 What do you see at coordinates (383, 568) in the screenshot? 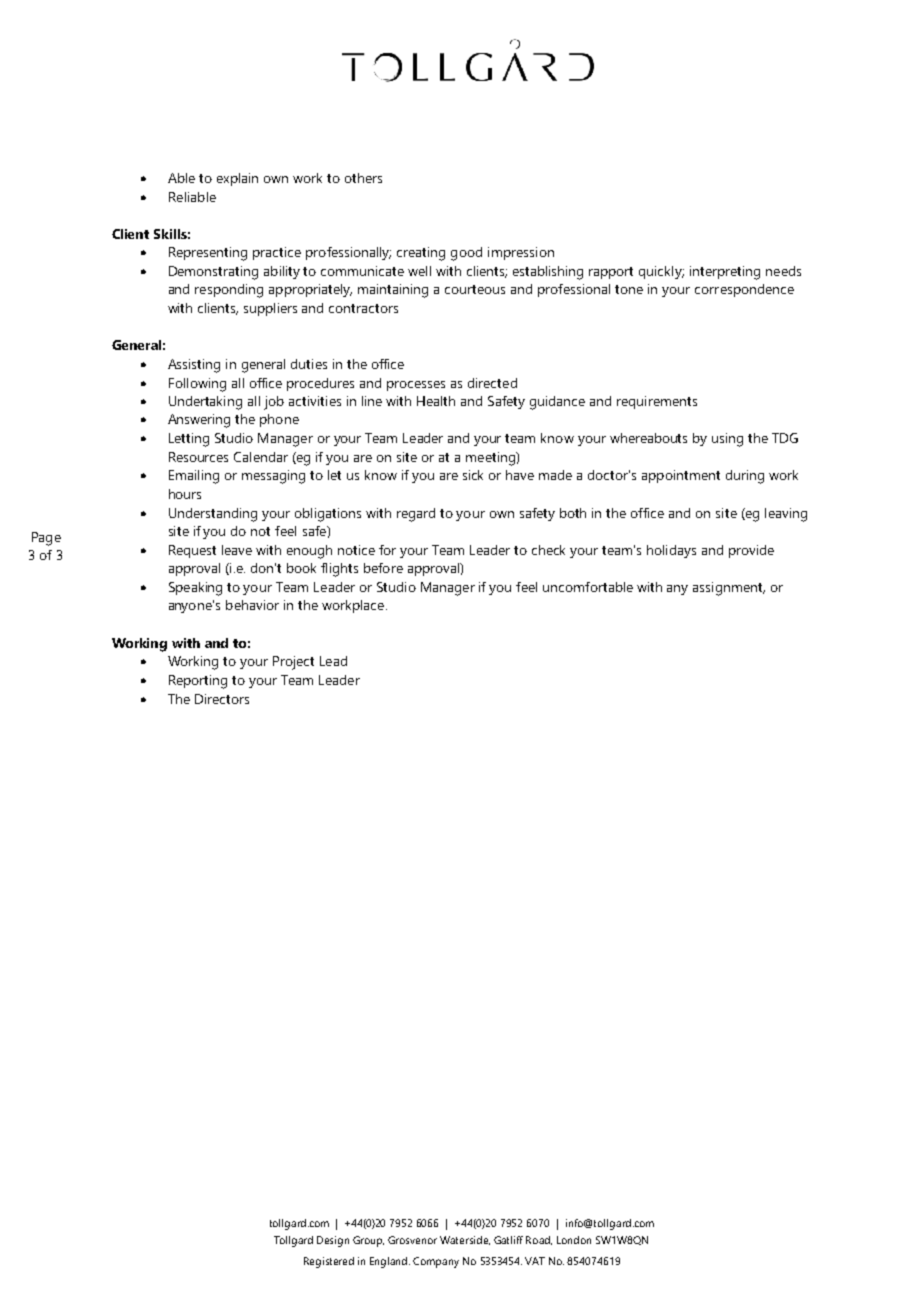
I see `before` at bounding box center [383, 568].
